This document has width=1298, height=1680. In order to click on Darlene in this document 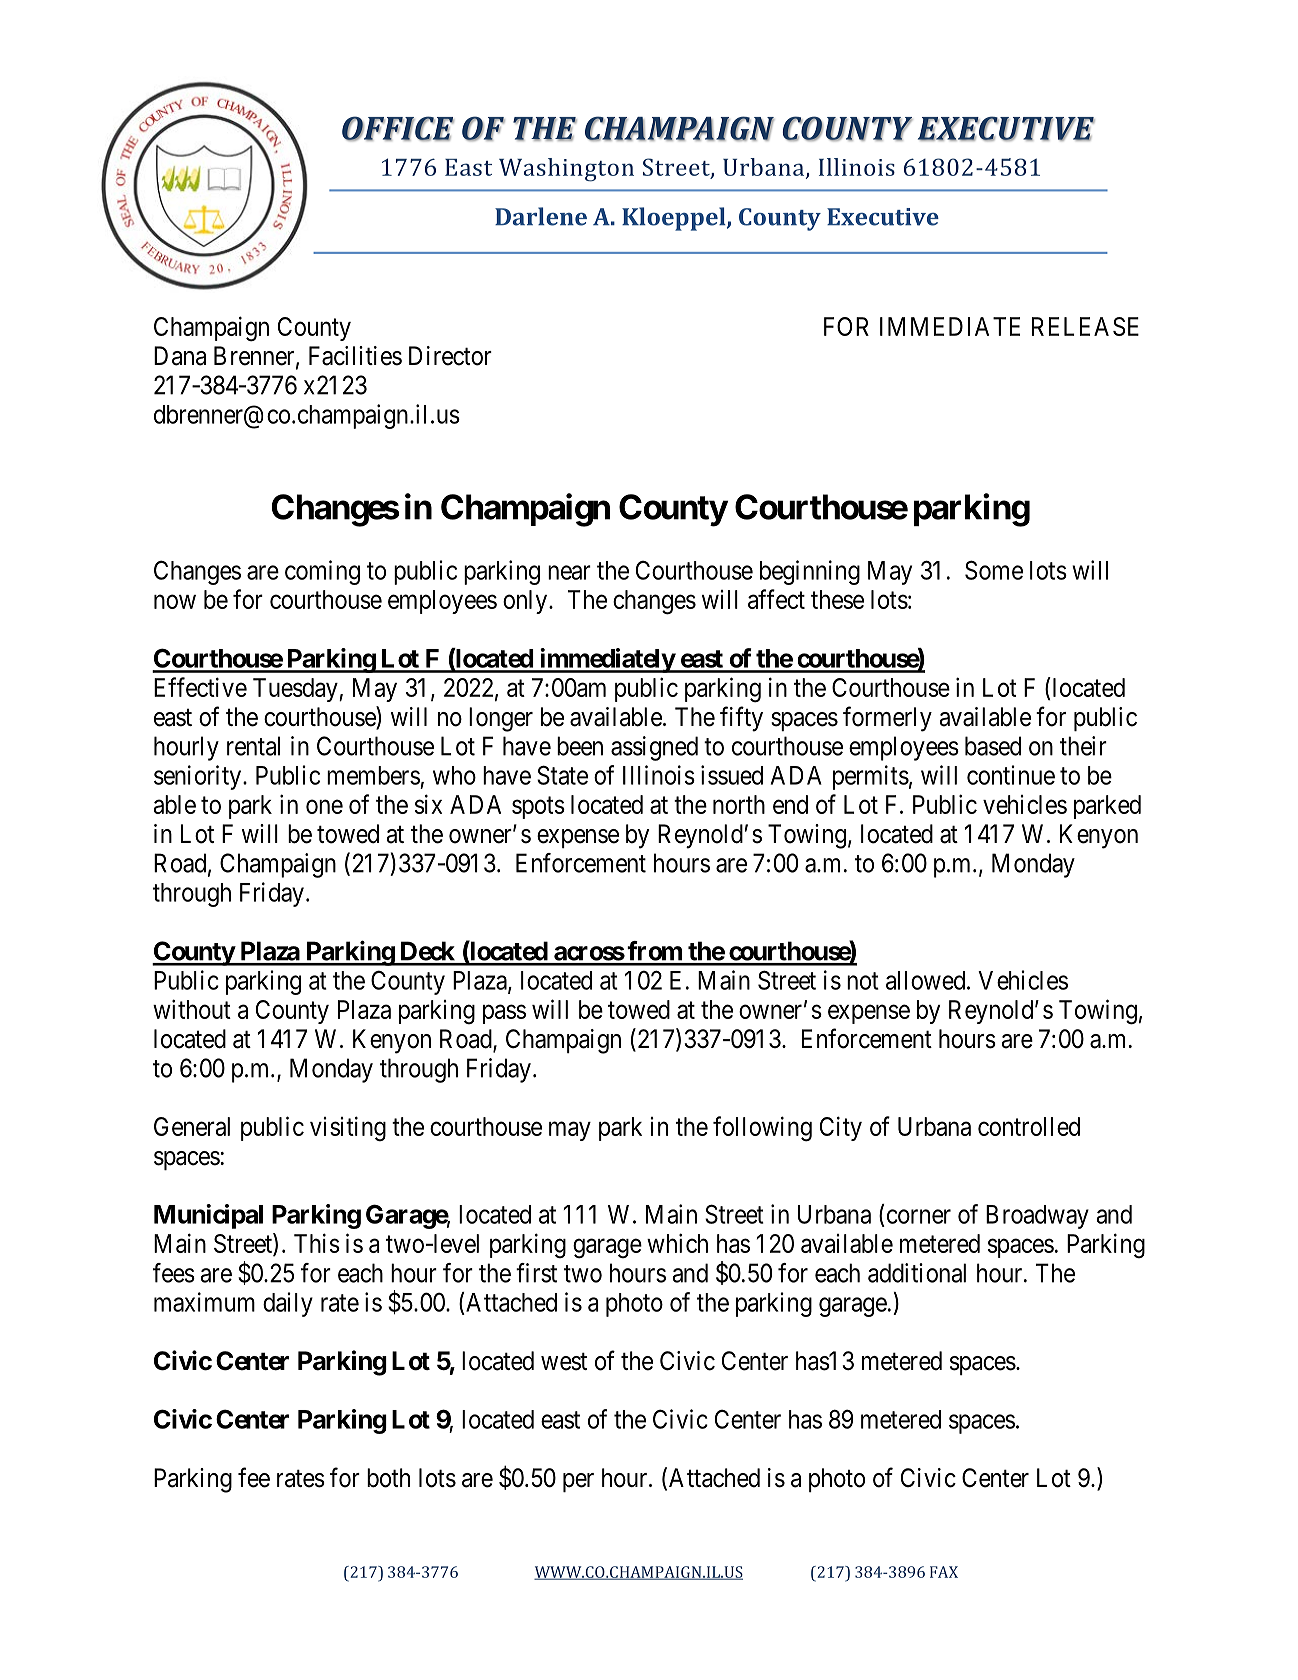, I will do `click(541, 216)`.
